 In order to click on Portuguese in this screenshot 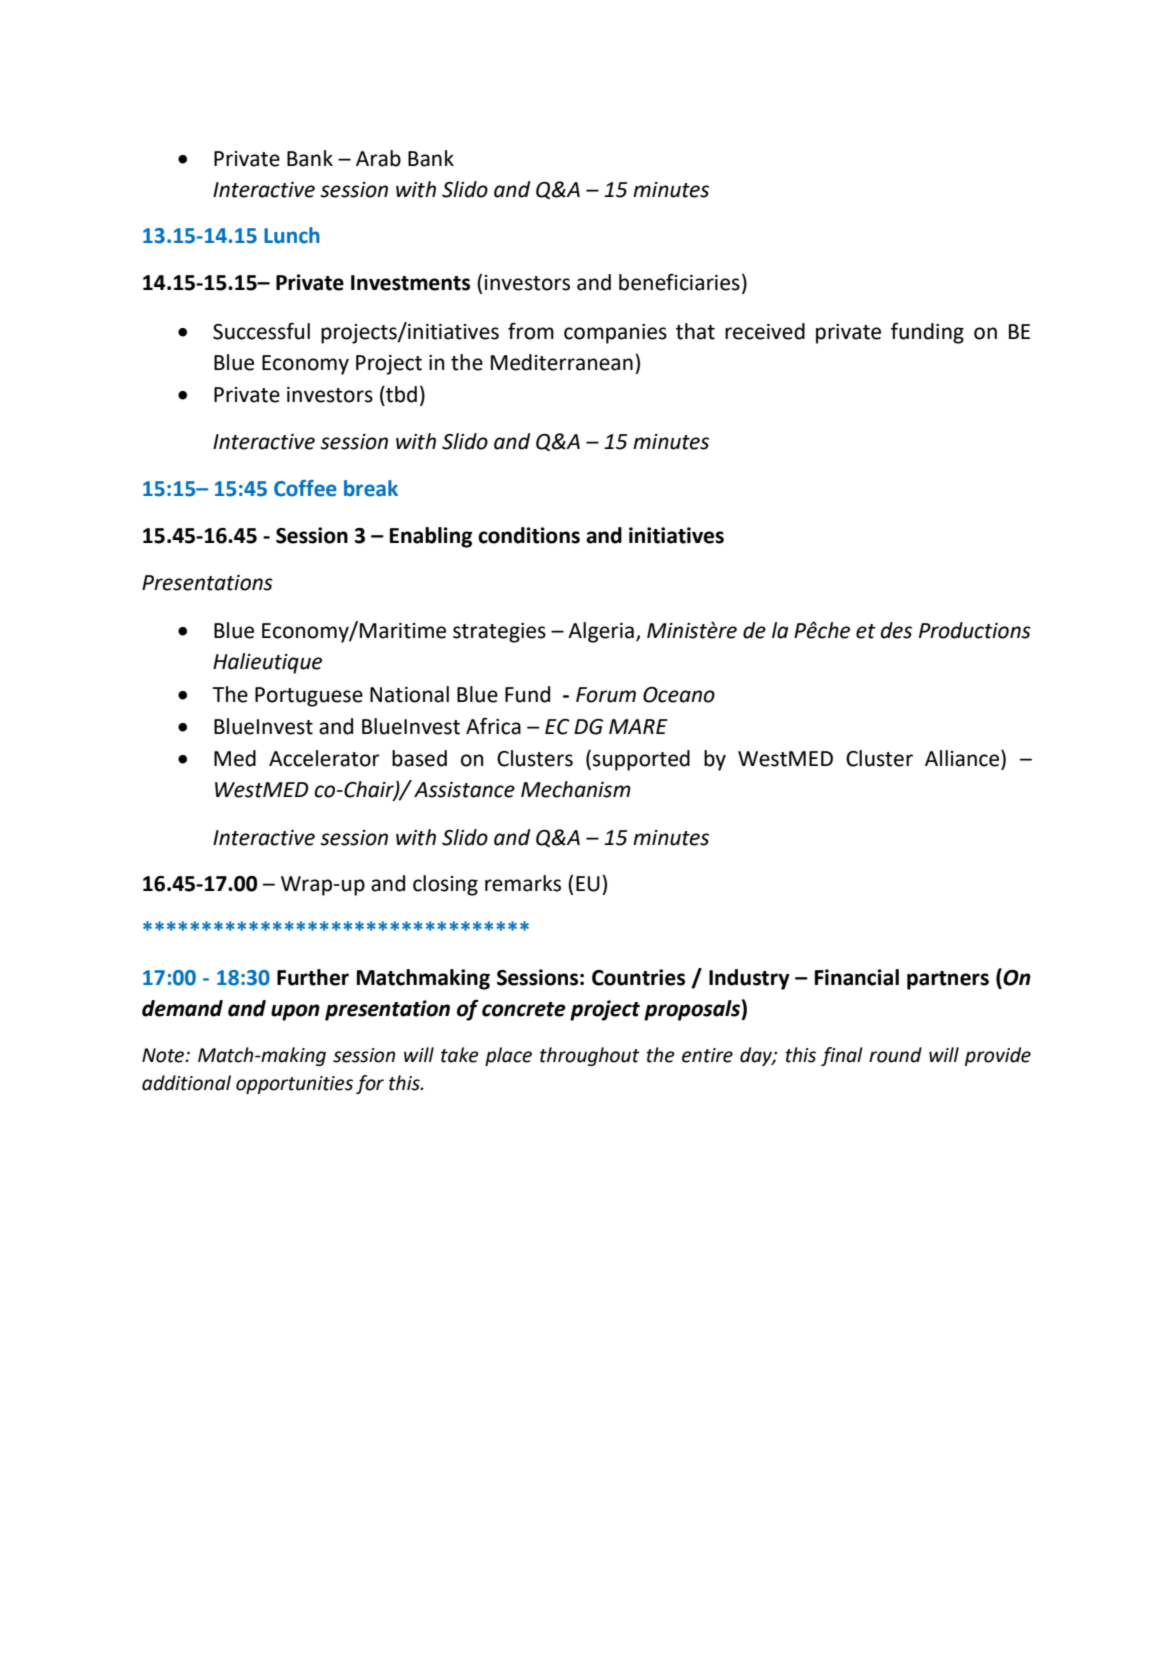, I will do `click(309, 697)`.
